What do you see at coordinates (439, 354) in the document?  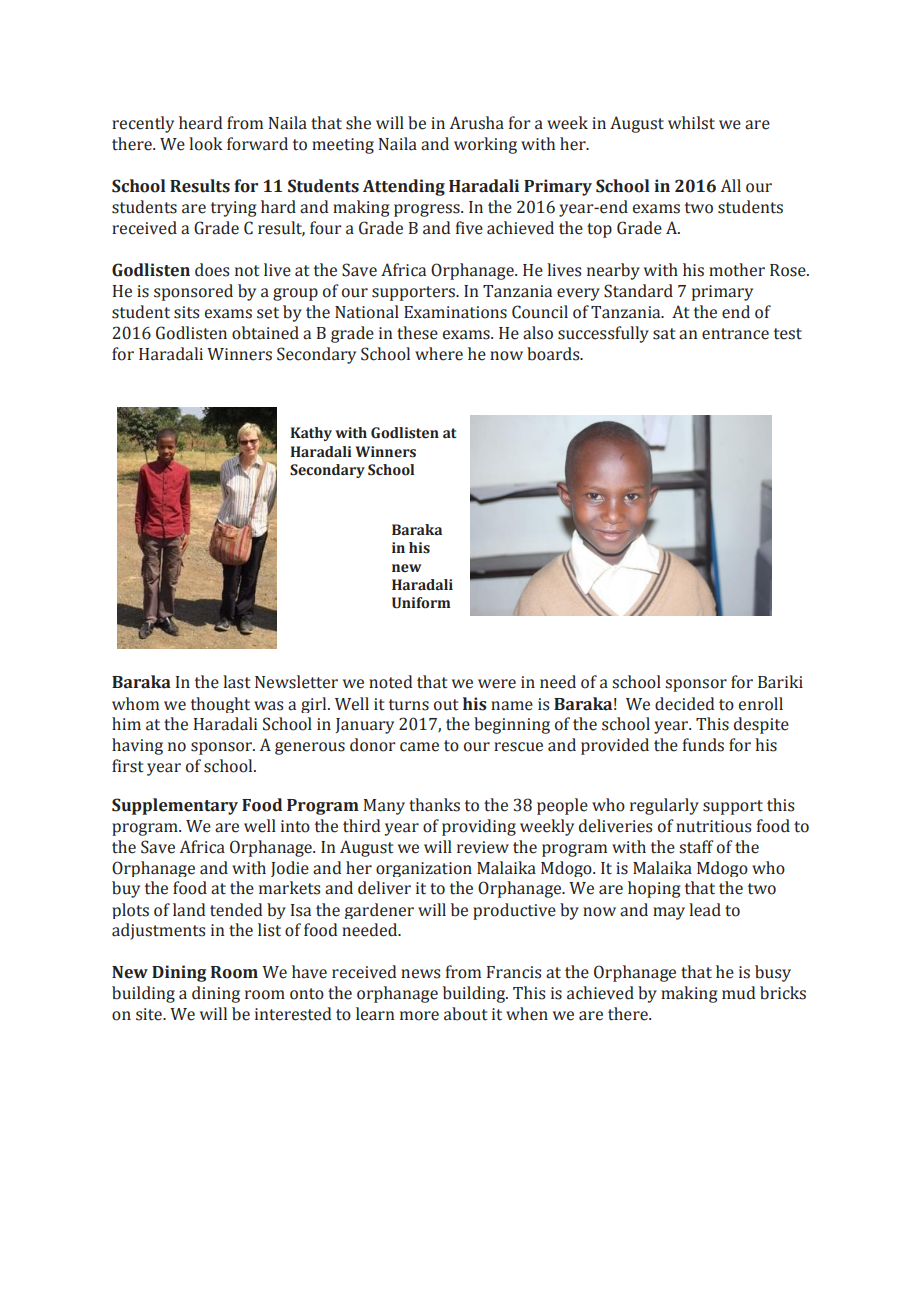 I see `where` at bounding box center [439, 354].
